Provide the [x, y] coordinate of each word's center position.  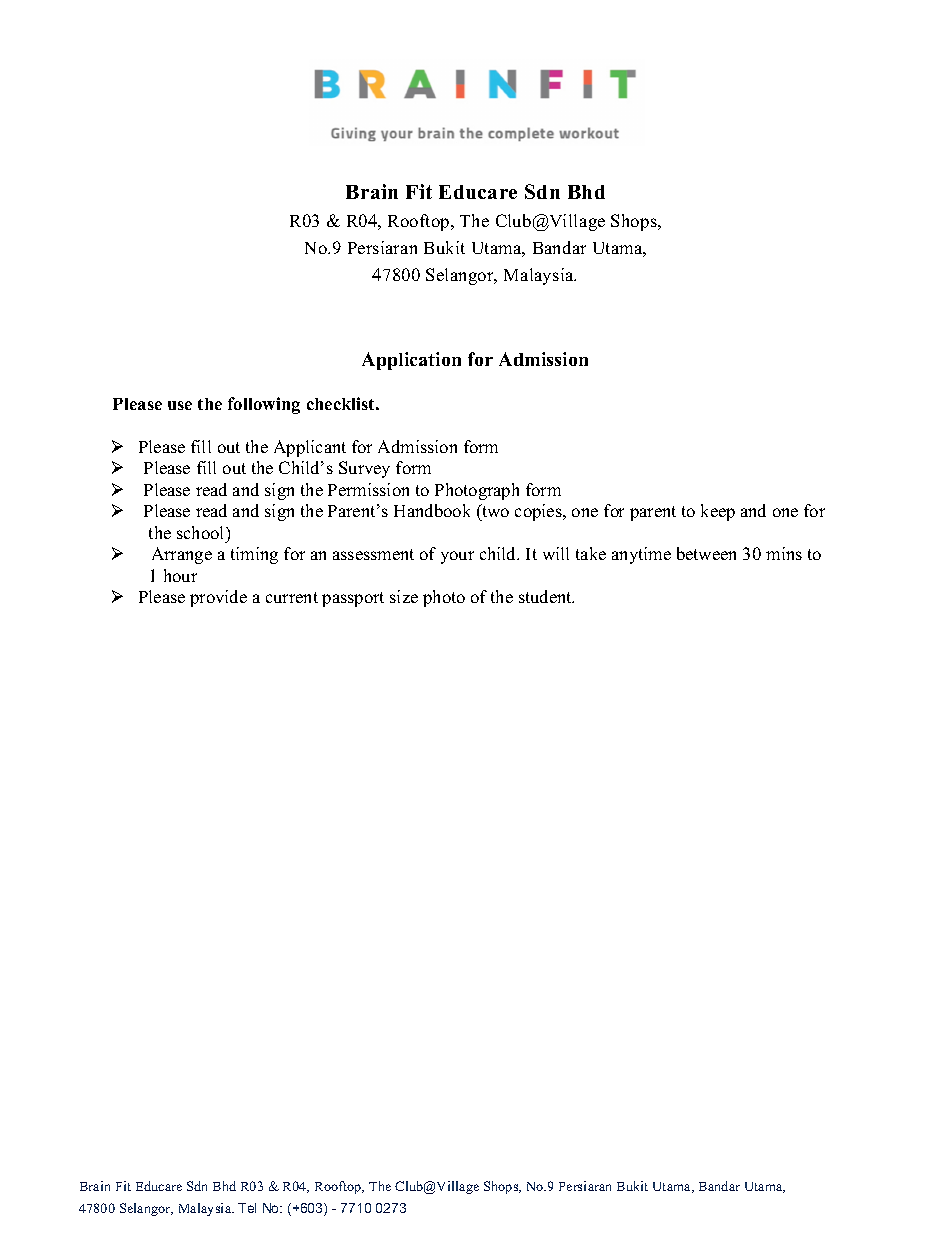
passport [353, 599]
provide [218, 598]
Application [411, 361]
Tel [247, 1208]
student [546, 596]
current [292, 597]
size [404, 596]
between [706, 553]
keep [718, 512]
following [264, 405]
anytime [641, 555]
